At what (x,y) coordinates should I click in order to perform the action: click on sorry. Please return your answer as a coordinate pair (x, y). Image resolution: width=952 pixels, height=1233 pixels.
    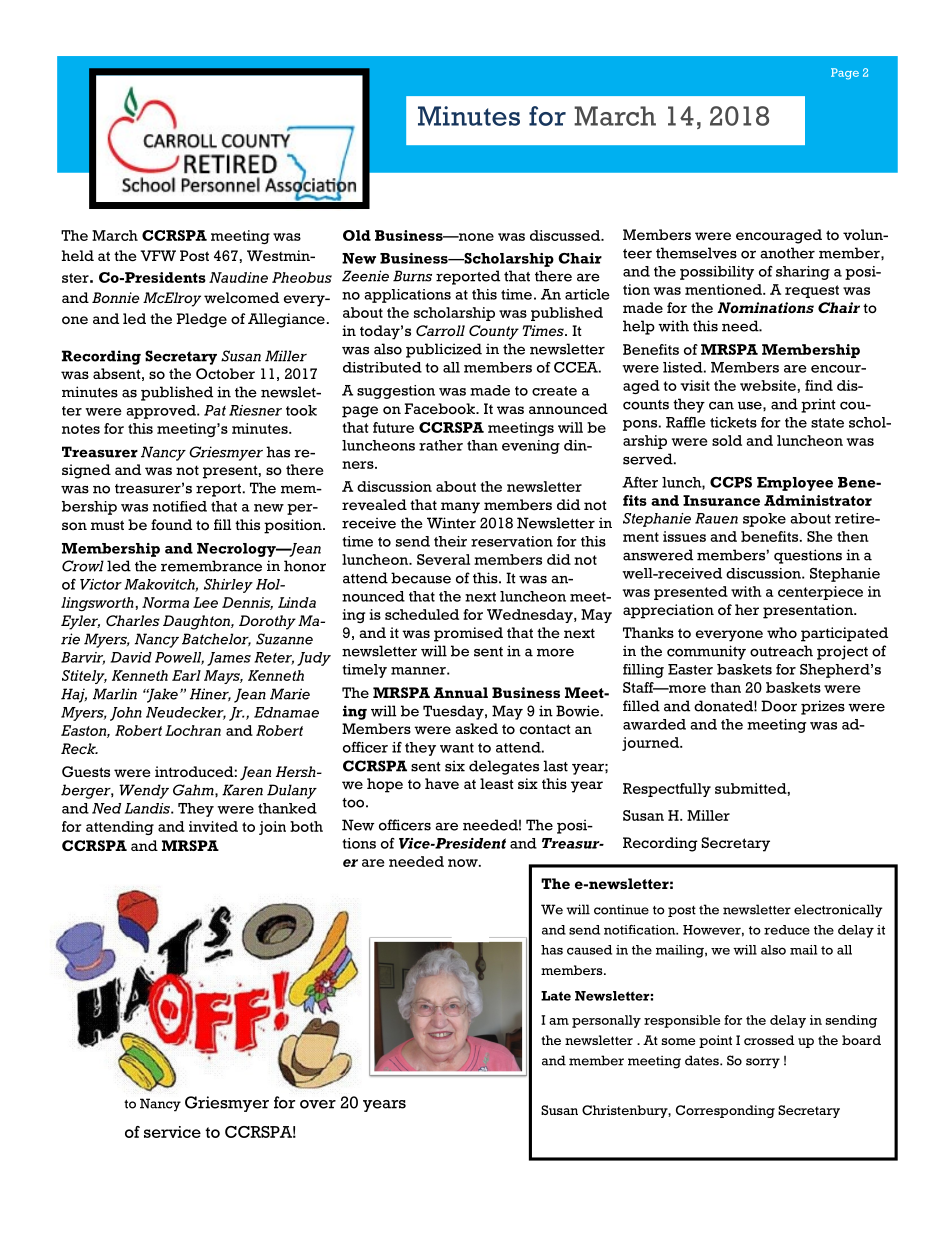
    Looking at the image, I should click on (763, 1063).
